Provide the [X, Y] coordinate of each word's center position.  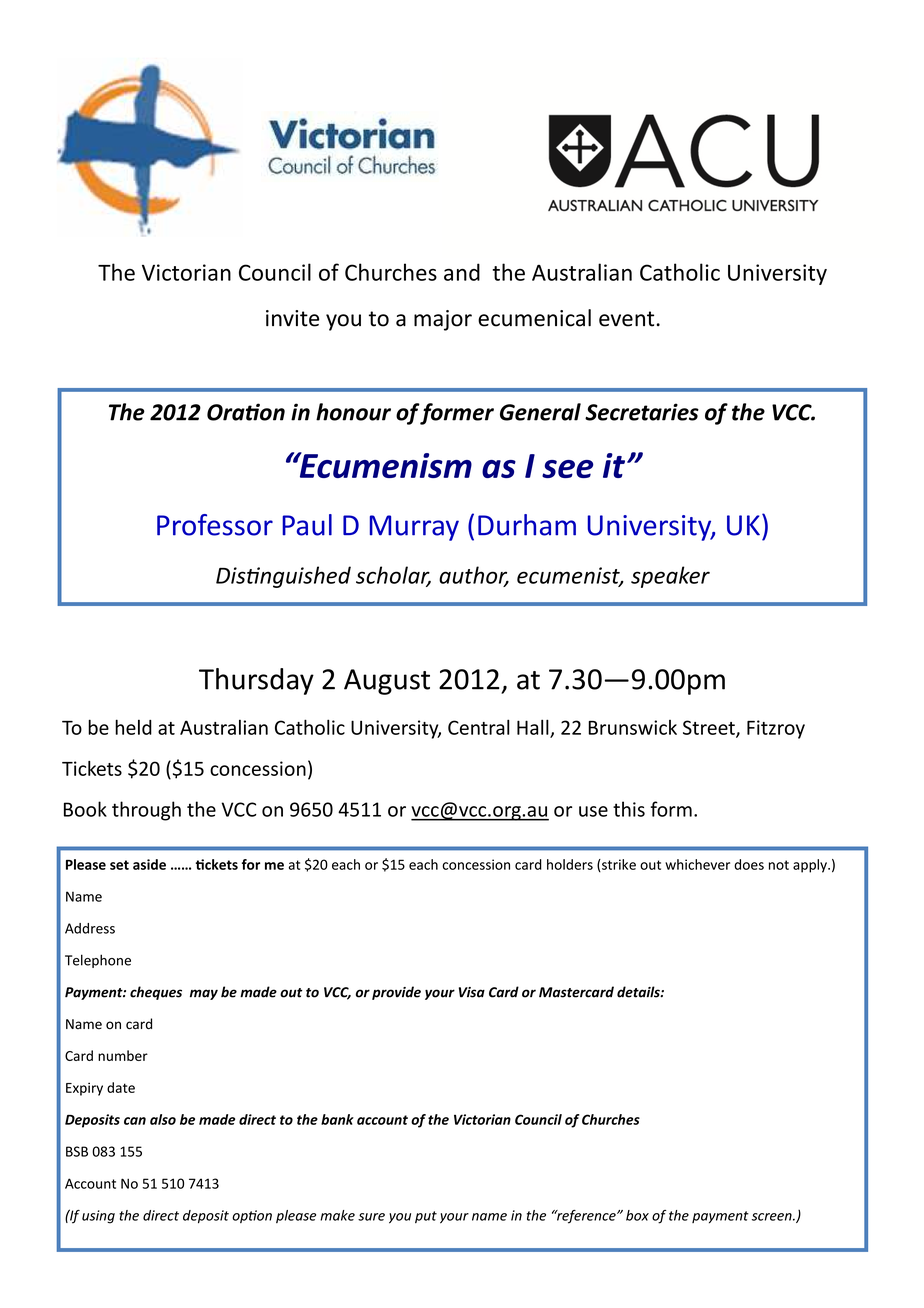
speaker [670, 577]
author [474, 576]
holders [570, 864]
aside [149, 864]
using [98, 1217]
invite [292, 318]
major [443, 320]
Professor [215, 525]
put [426, 1217]
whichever [697, 864]
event [628, 319]
